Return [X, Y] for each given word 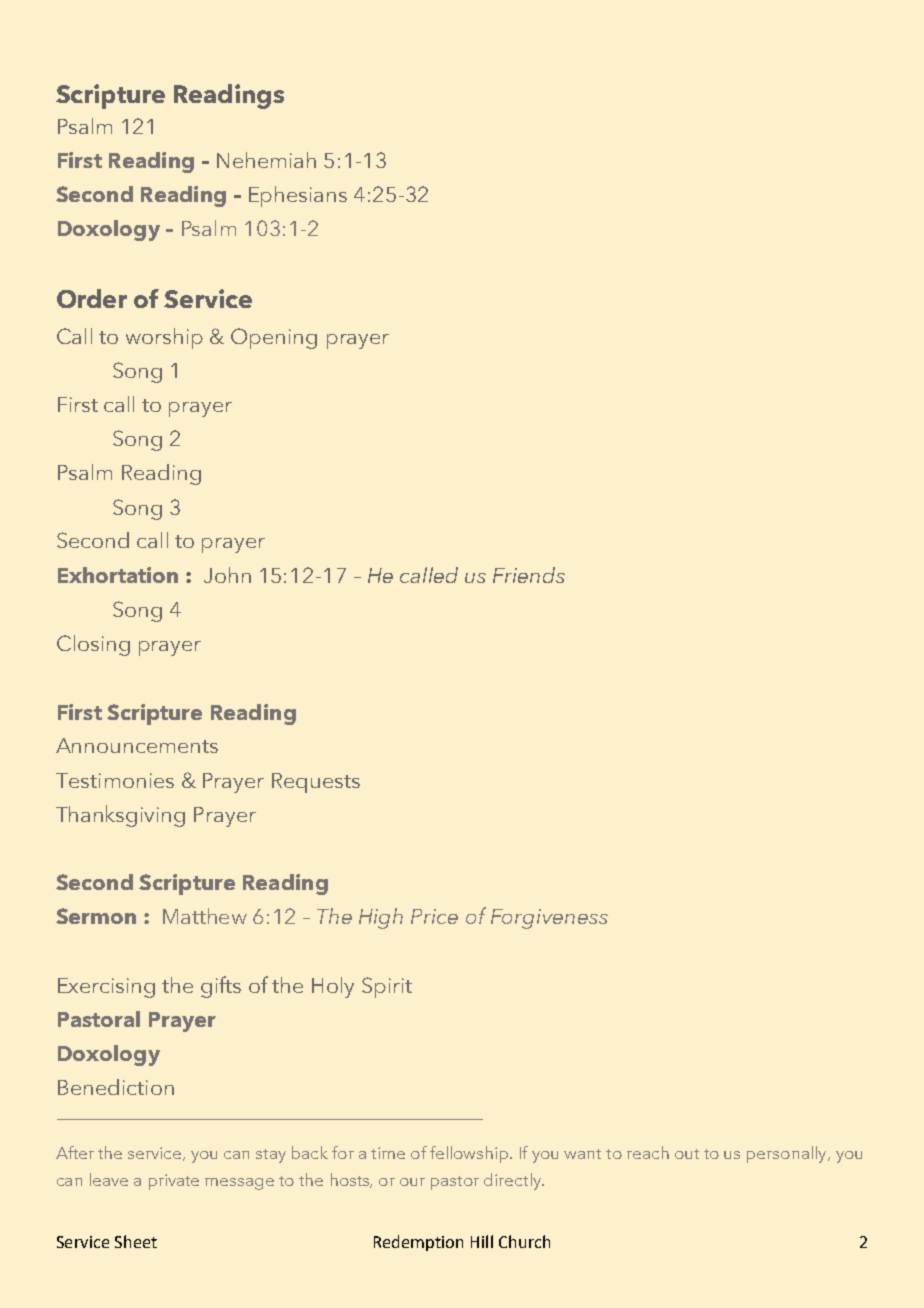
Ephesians [298, 196]
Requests [316, 783]
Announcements [137, 745]
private [174, 1182]
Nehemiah [266, 160]
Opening [274, 338]
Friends [529, 575]
